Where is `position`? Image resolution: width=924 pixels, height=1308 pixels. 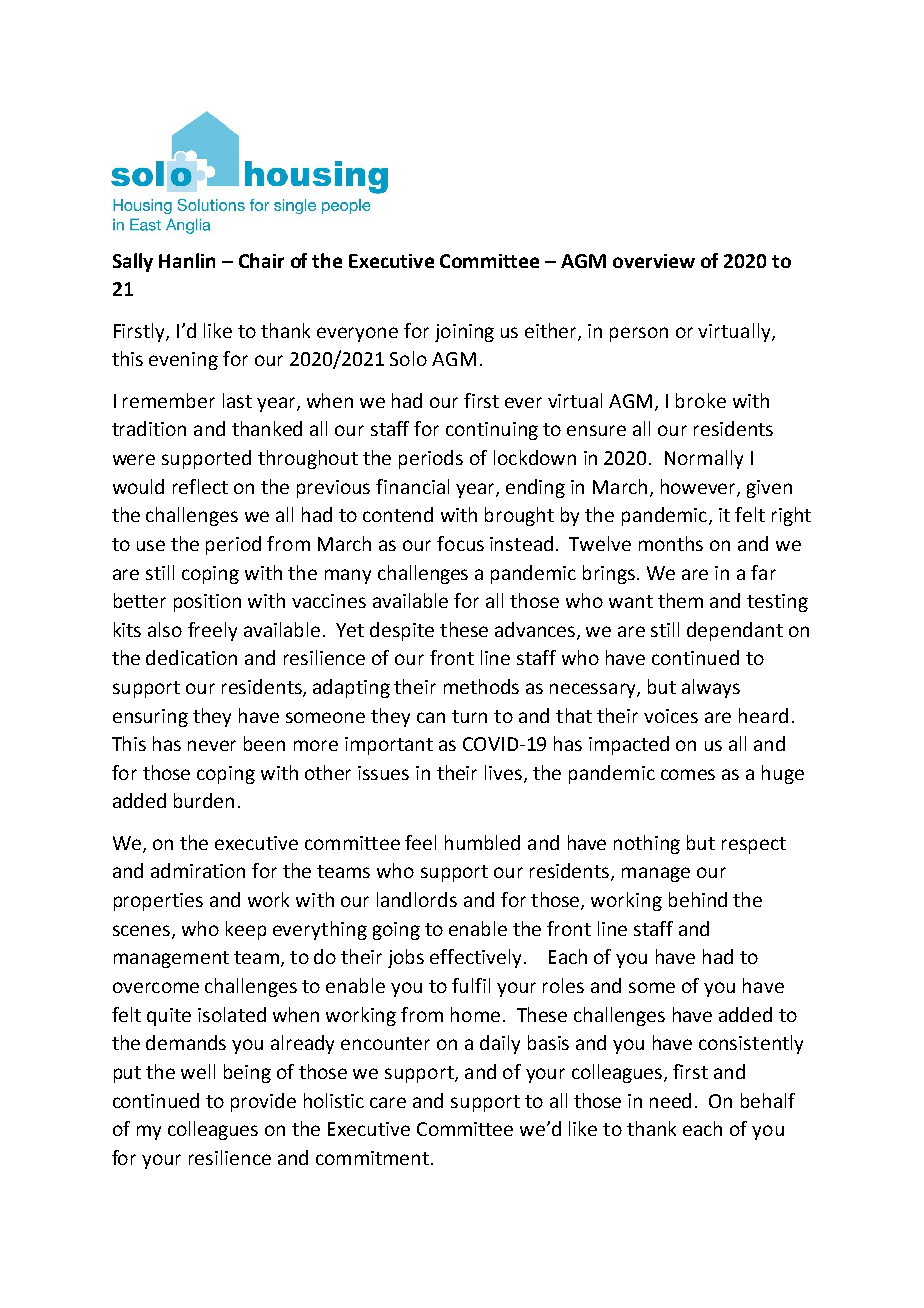 position is located at coordinates (207, 603).
